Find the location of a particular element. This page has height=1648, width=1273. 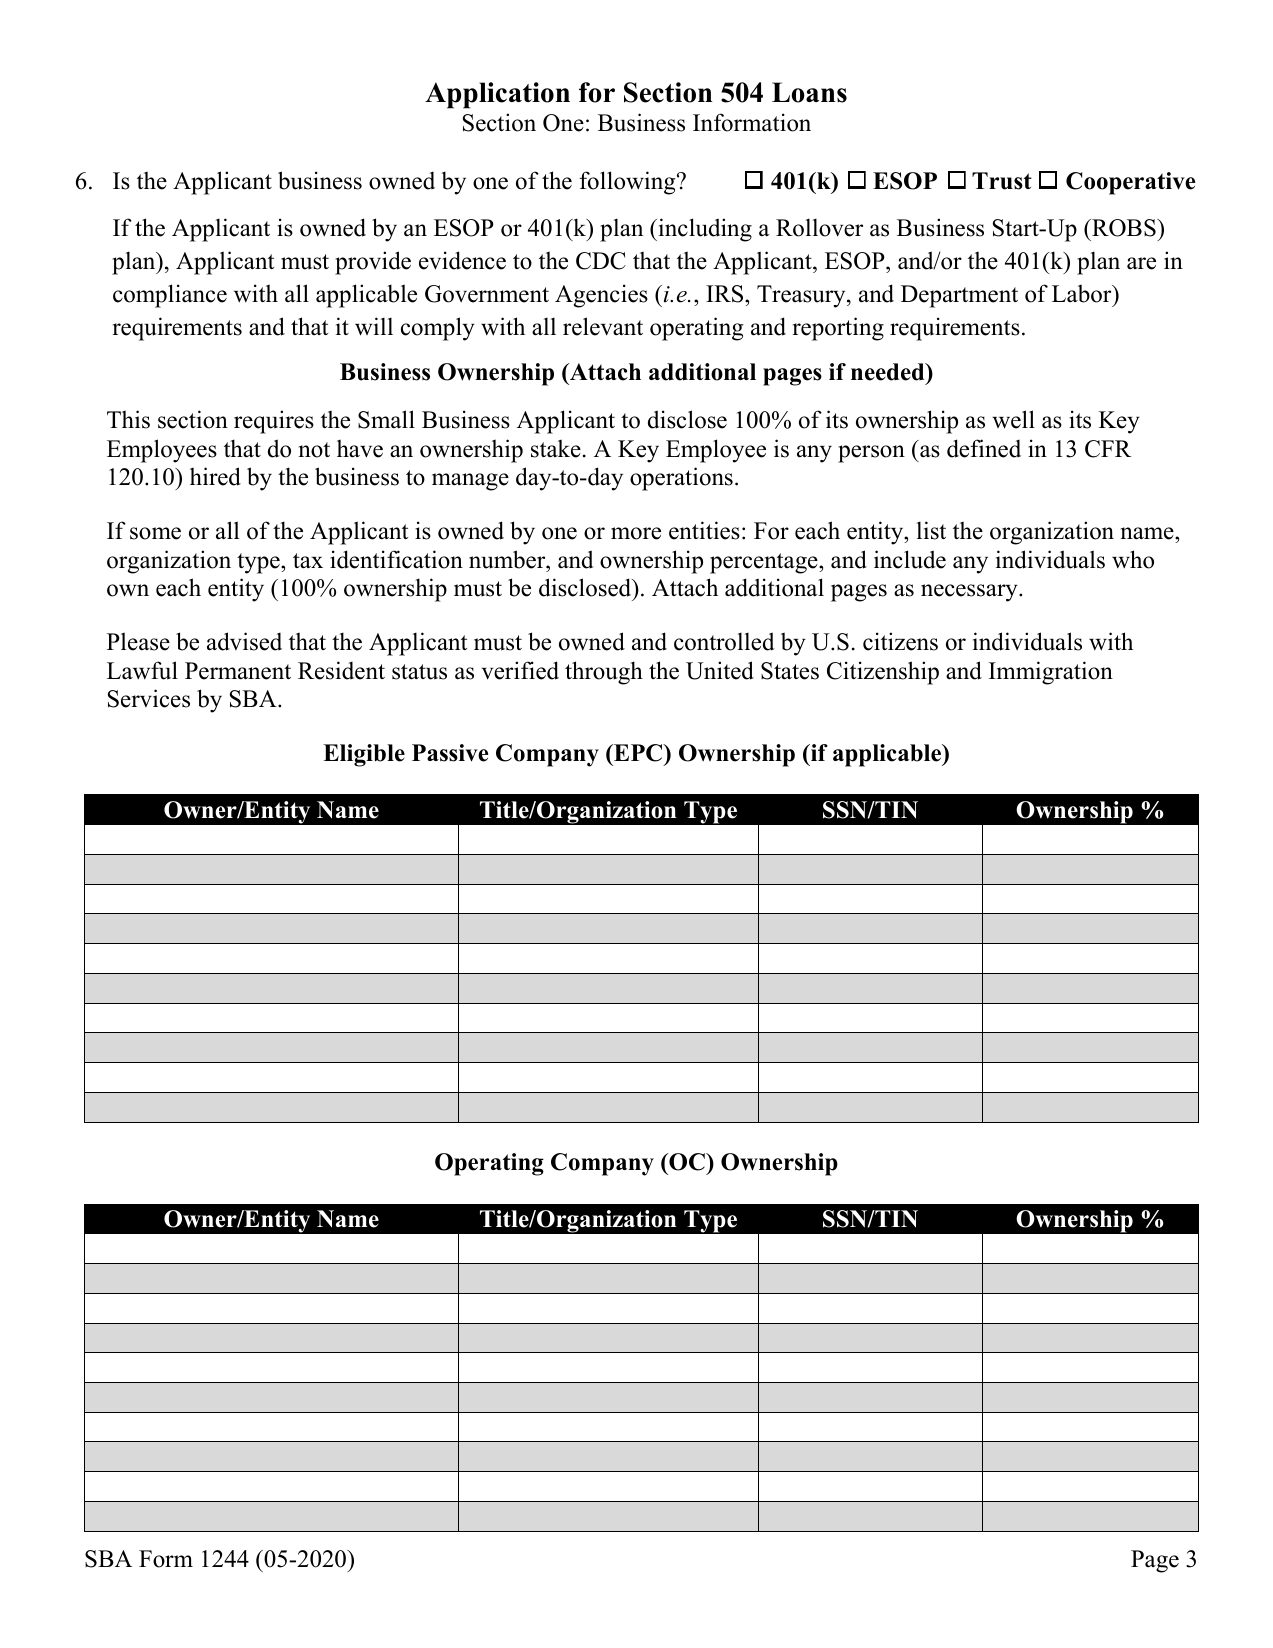

Application is located at coordinates (497, 95).
